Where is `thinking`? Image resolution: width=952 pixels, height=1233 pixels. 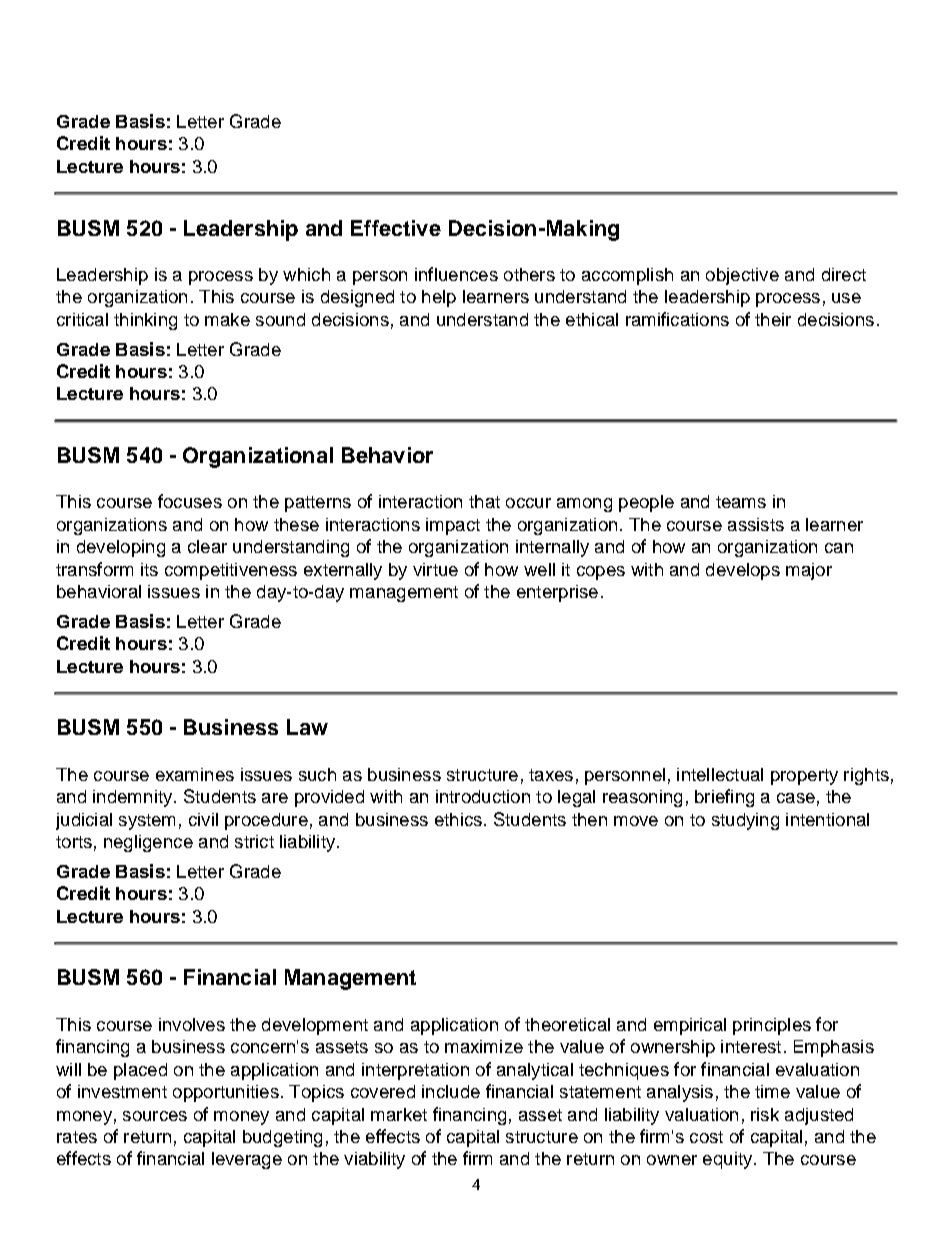 thinking is located at coordinates (145, 321).
